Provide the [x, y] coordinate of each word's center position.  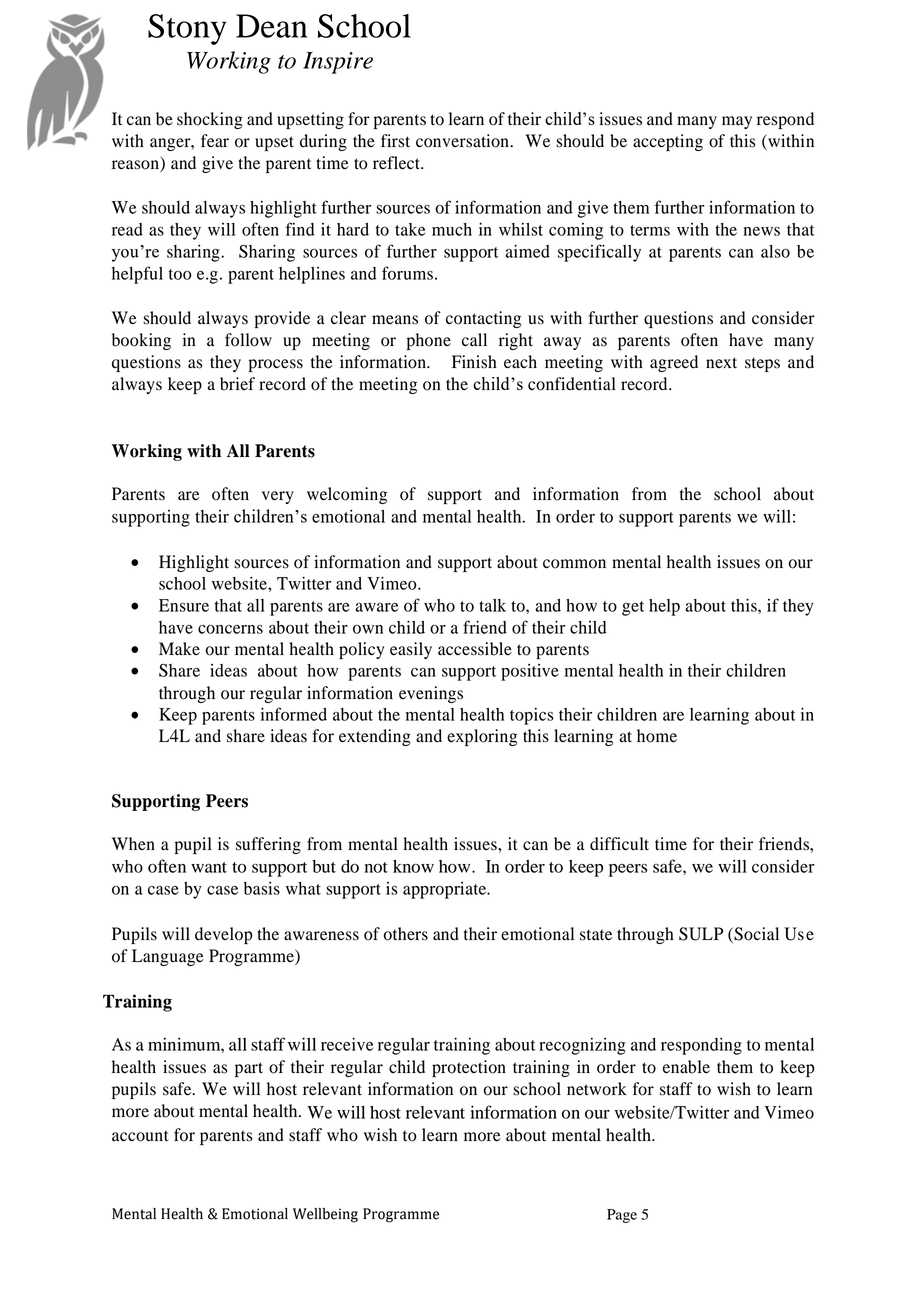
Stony [187, 29]
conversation [463, 141]
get [633, 608]
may [737, 122]
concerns [230, 629]
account [140, 1136]
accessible [475, 649]
